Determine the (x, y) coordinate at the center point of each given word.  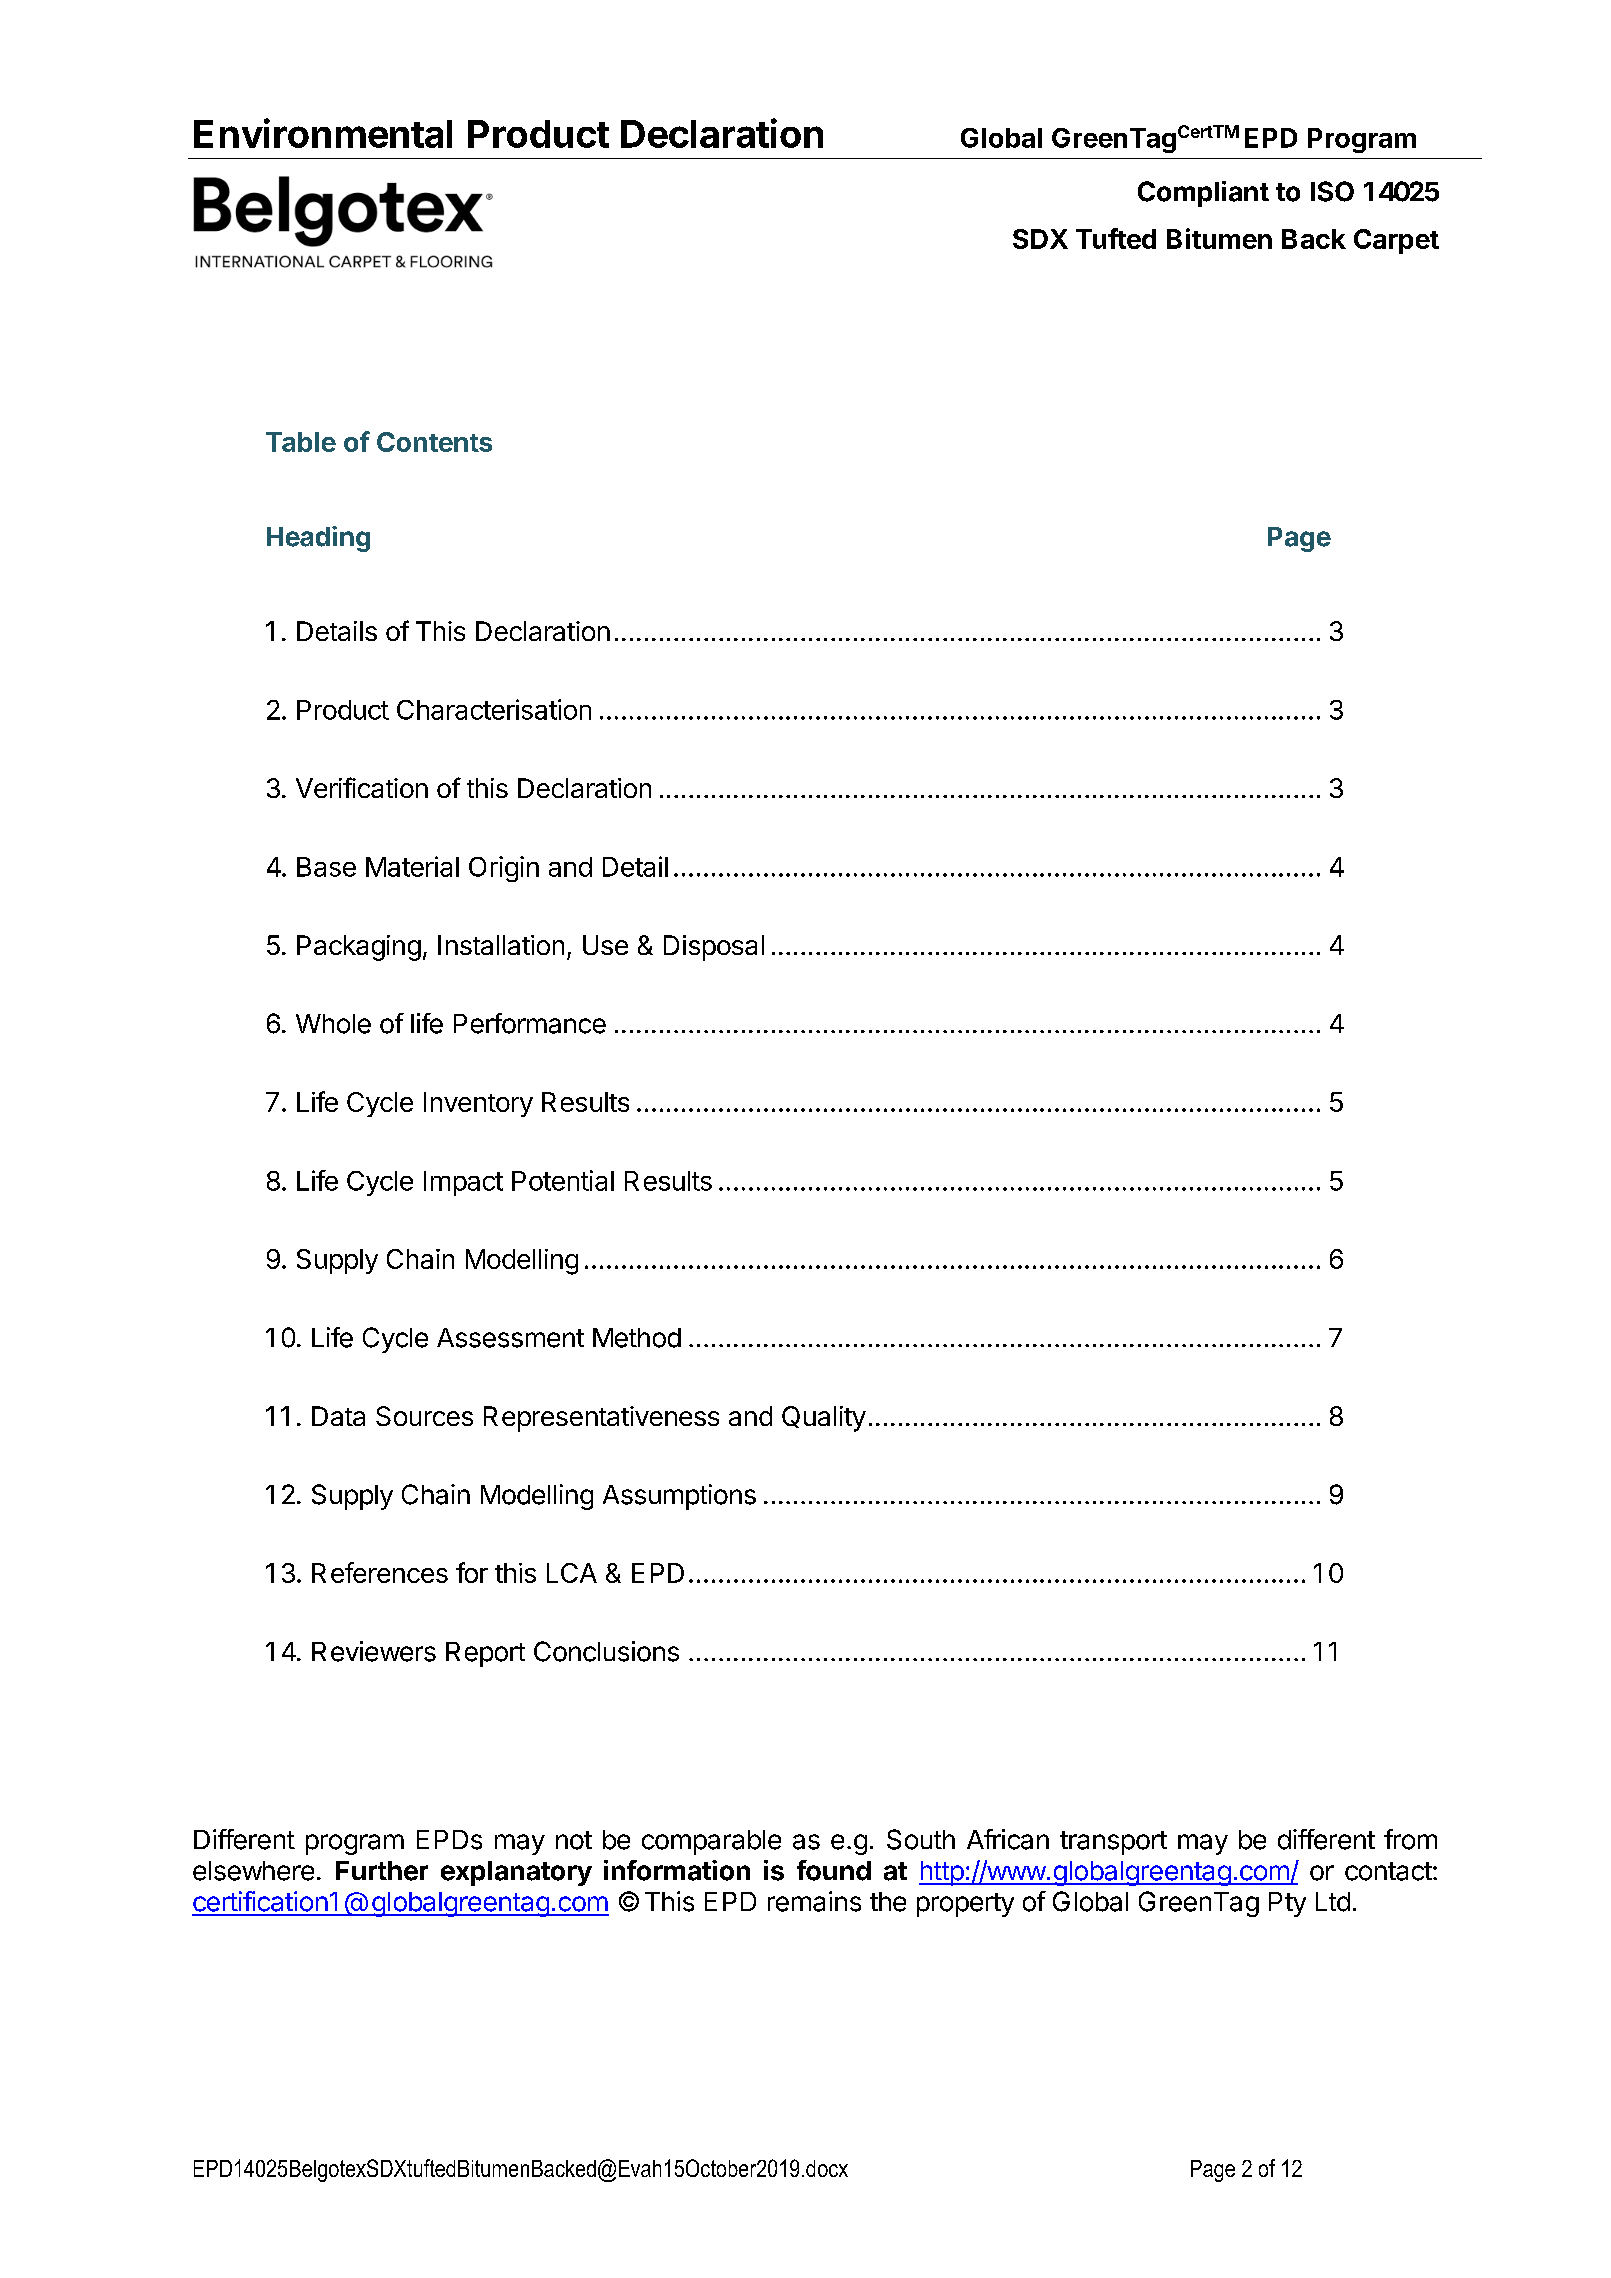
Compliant (1203, 194)
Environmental (323, 133)
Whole (333, 1024)
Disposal (714, 948)
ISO (1332, 191)
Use (605, 945)
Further (382, 1871)
